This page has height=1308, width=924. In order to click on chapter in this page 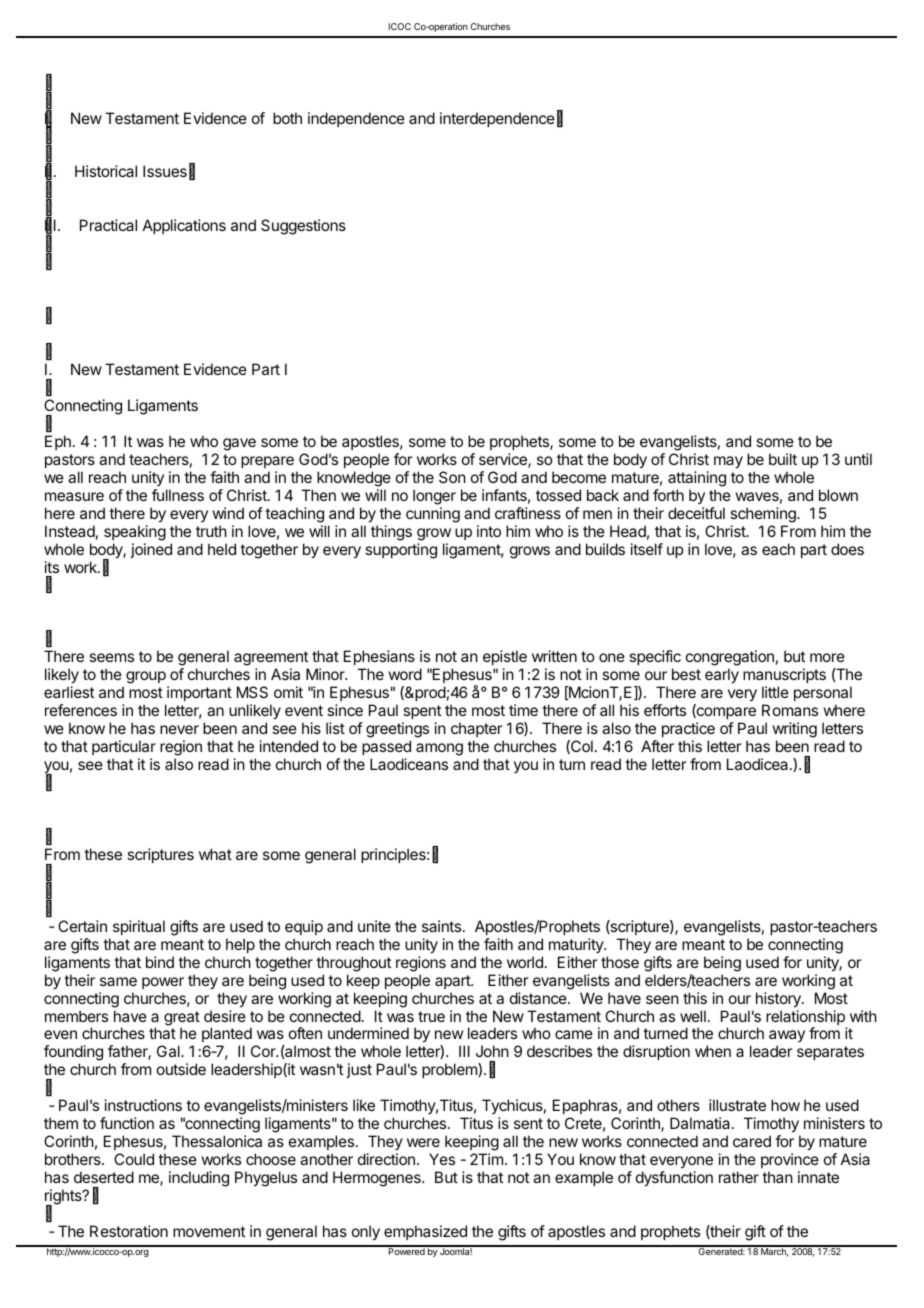, I will do `click(477, 729)`.
